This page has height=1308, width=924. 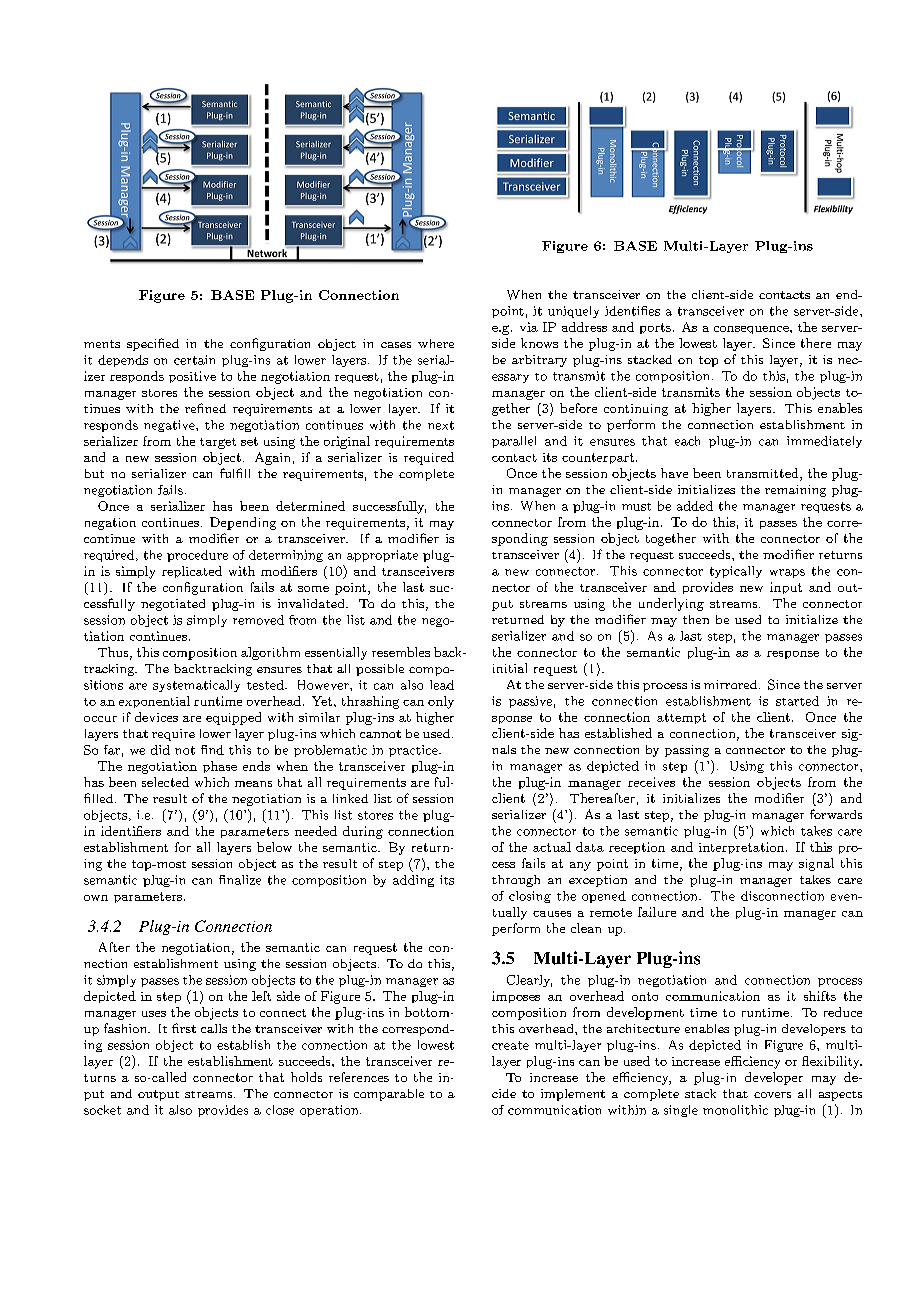 I want to click on started, so click(x=797, y=701).
